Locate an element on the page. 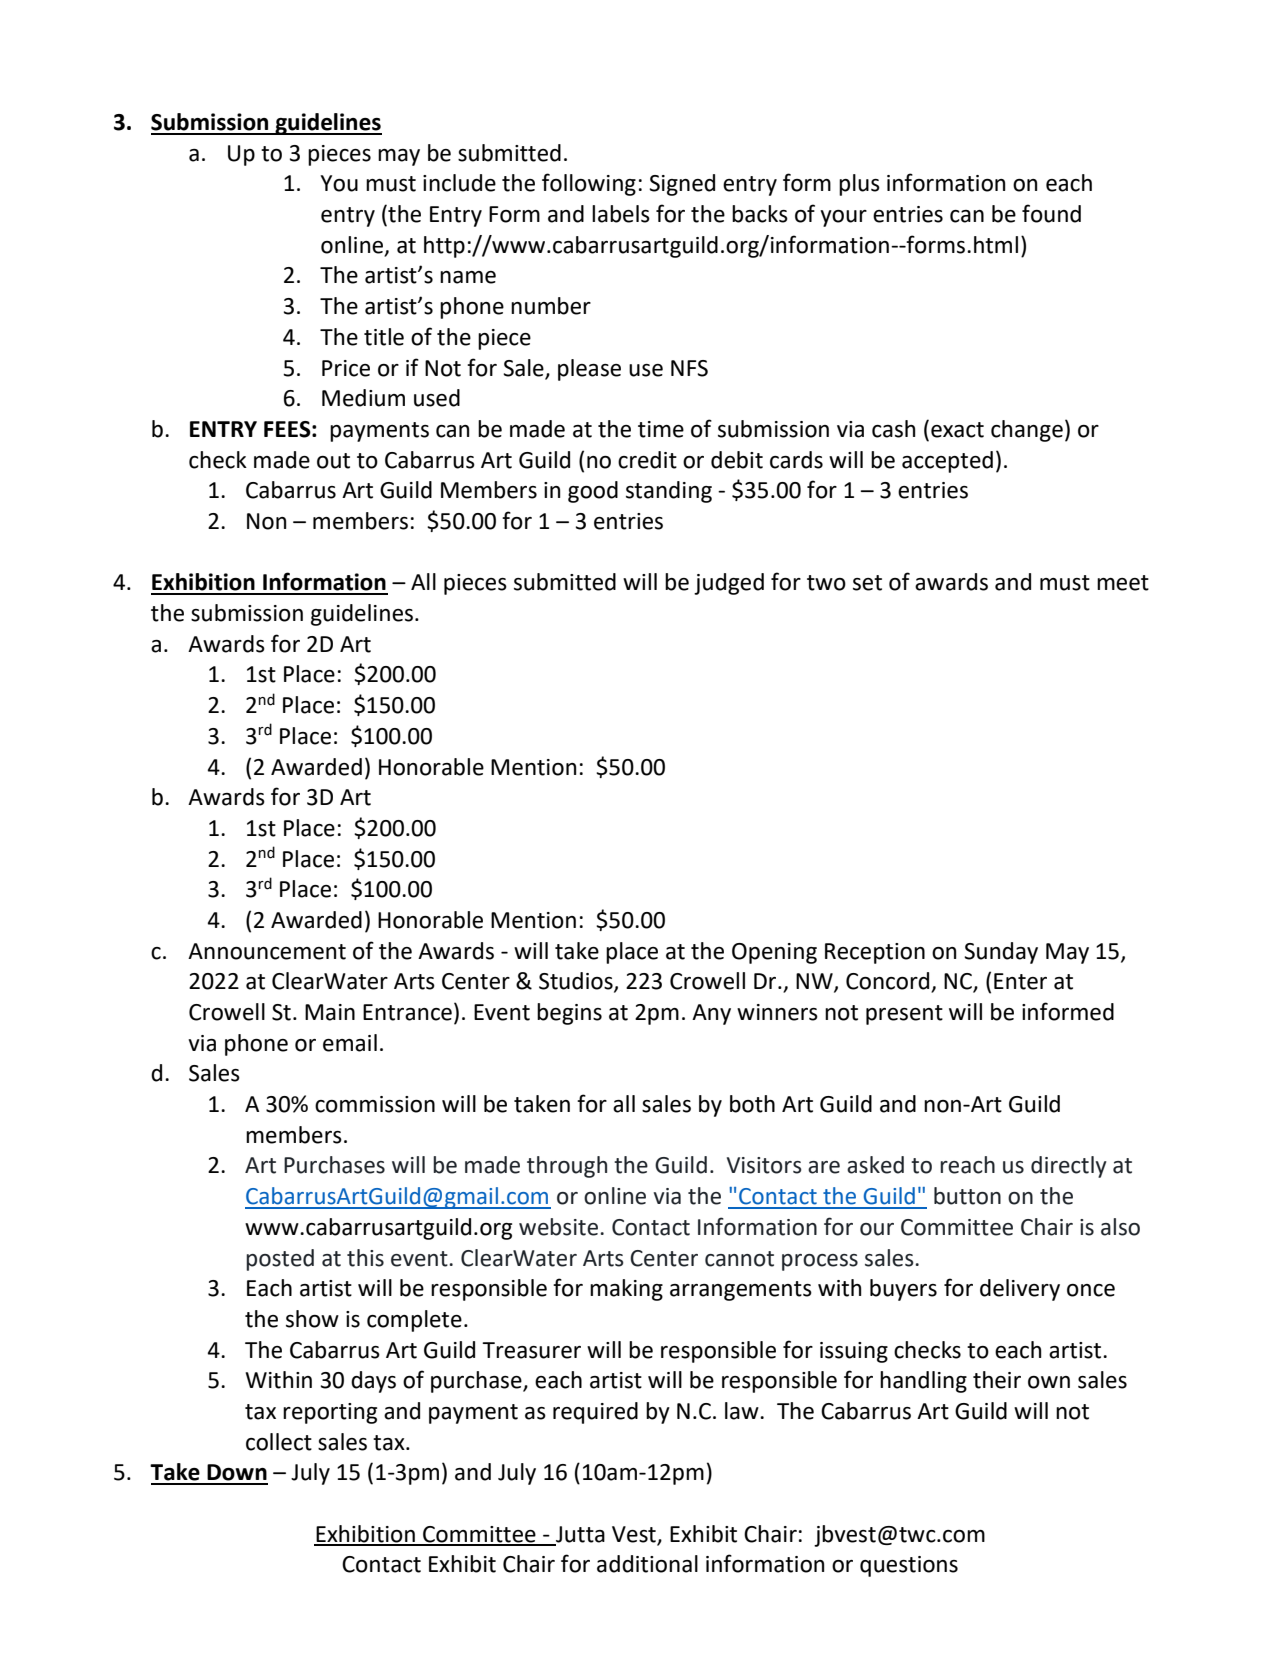 The height and width of the document is (1659, 1282). questions is located at coordinates (909, 1566).
